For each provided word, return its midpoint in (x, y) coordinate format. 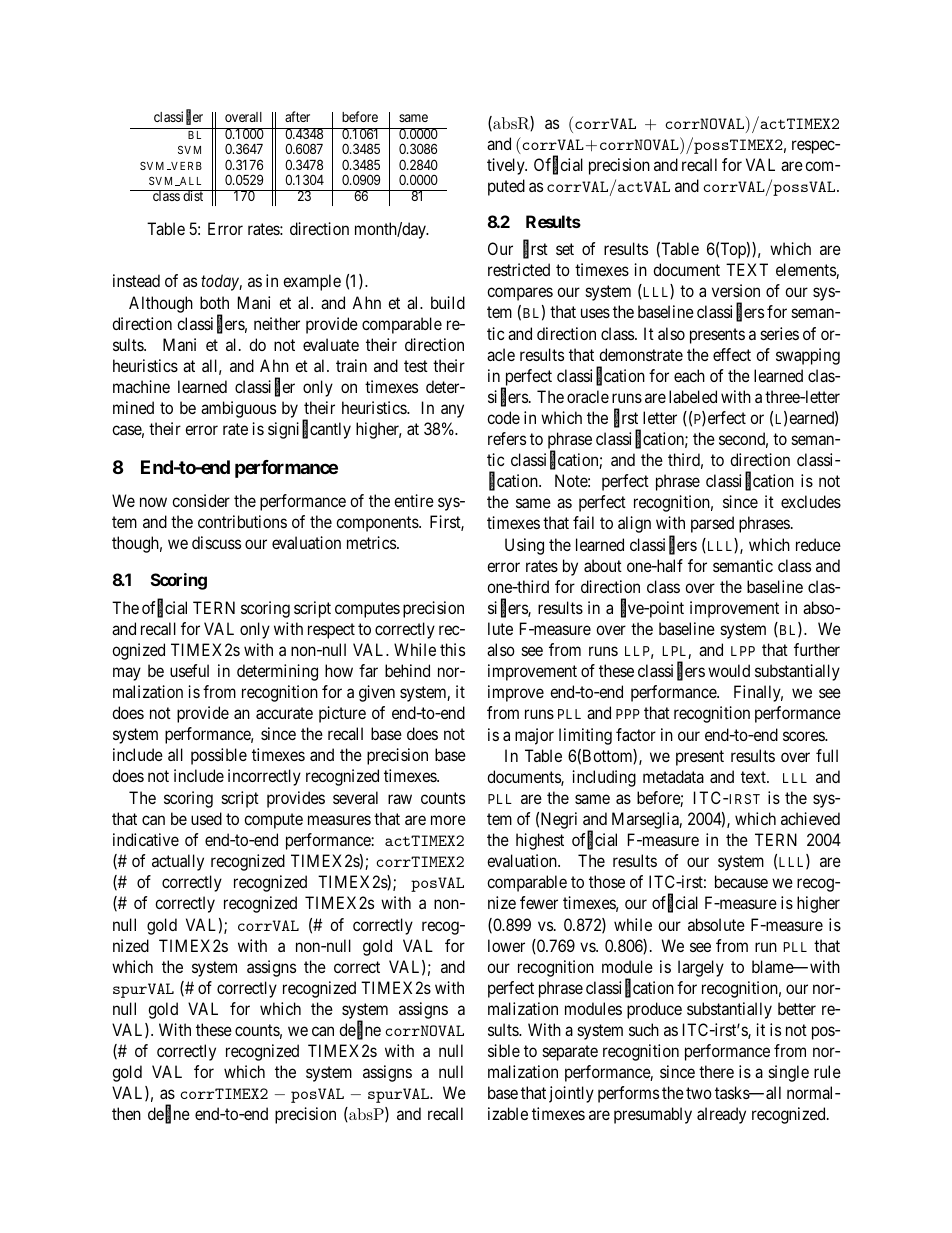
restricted (519, 269)
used (206, 818)
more (448, 820)
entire (414, 500)
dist (193, 195)
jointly (571, 1094)
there (716, 1071)
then (126, 1113)
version (736, 290)
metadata (673, 776)
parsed (712, 524)
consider (201, 500)
